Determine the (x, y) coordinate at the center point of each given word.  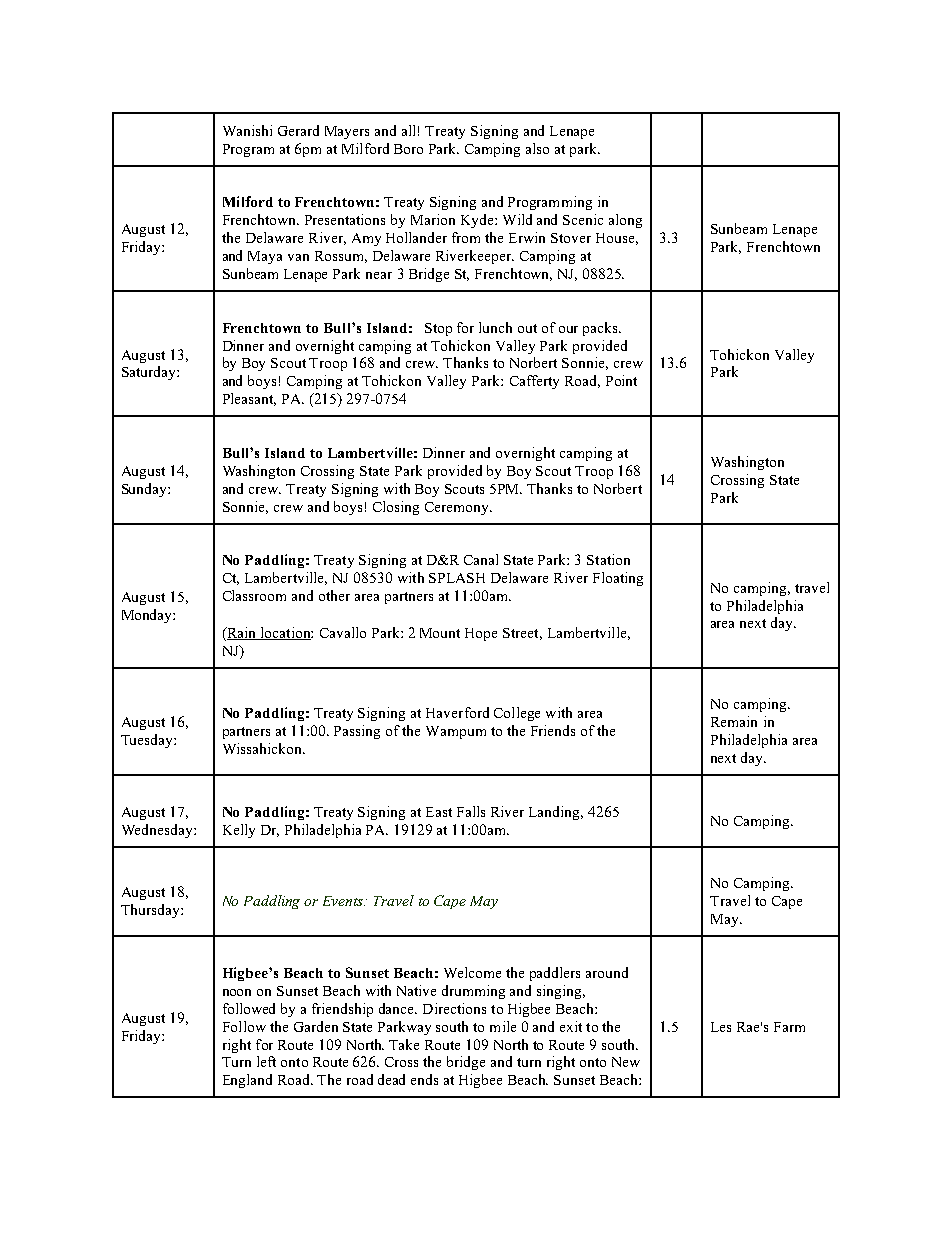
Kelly (239, 831)
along (625, 221)
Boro (408, 149)
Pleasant (249, 399)
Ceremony (458, 508)
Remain (734, 721)
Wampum (456, 732)
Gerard (298, 130)
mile (503, 1026)
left (266, 1061)
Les (721, 1027)
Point (621, 380)
